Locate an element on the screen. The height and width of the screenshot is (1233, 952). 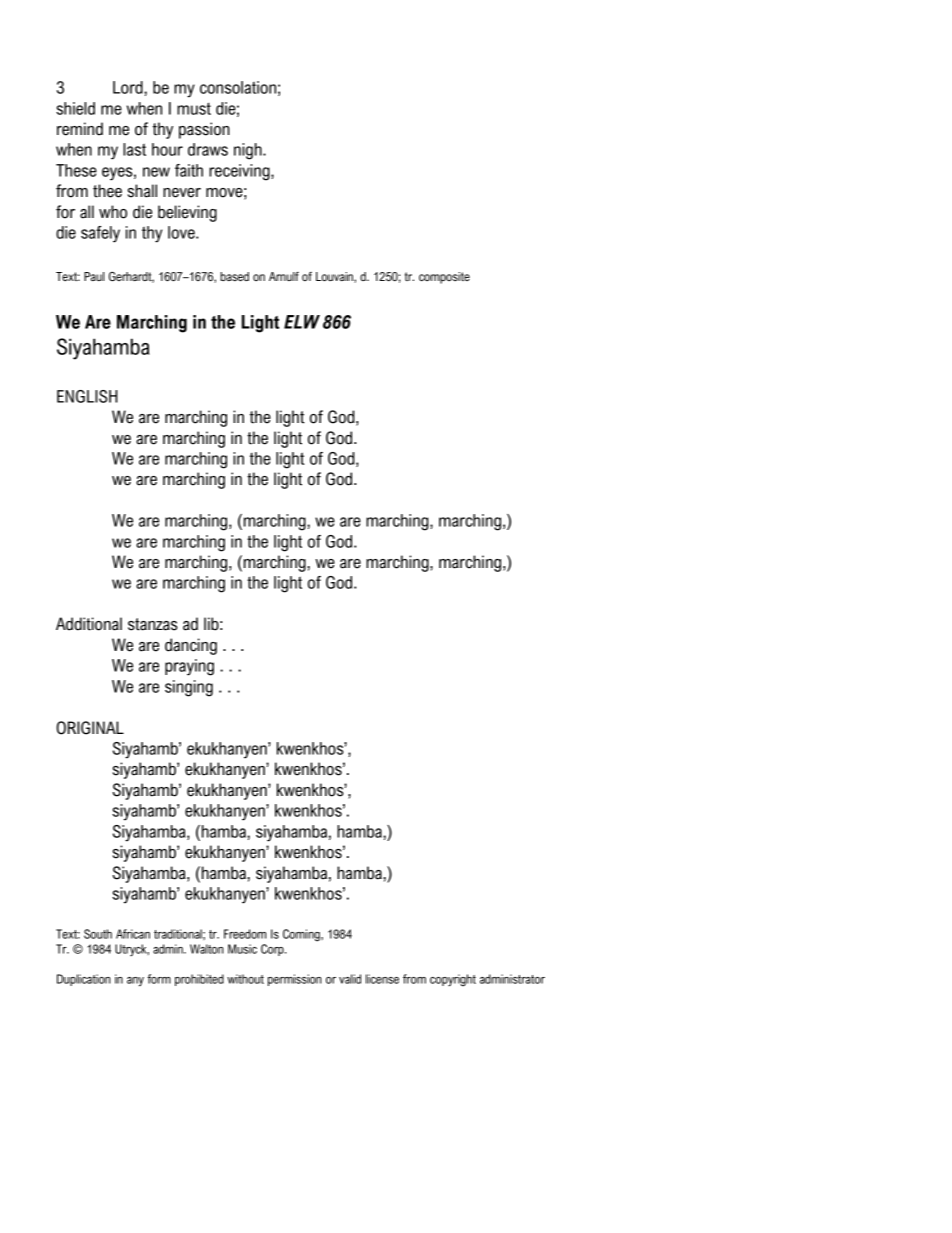
stanzas is located at coordinates (153, 624).
